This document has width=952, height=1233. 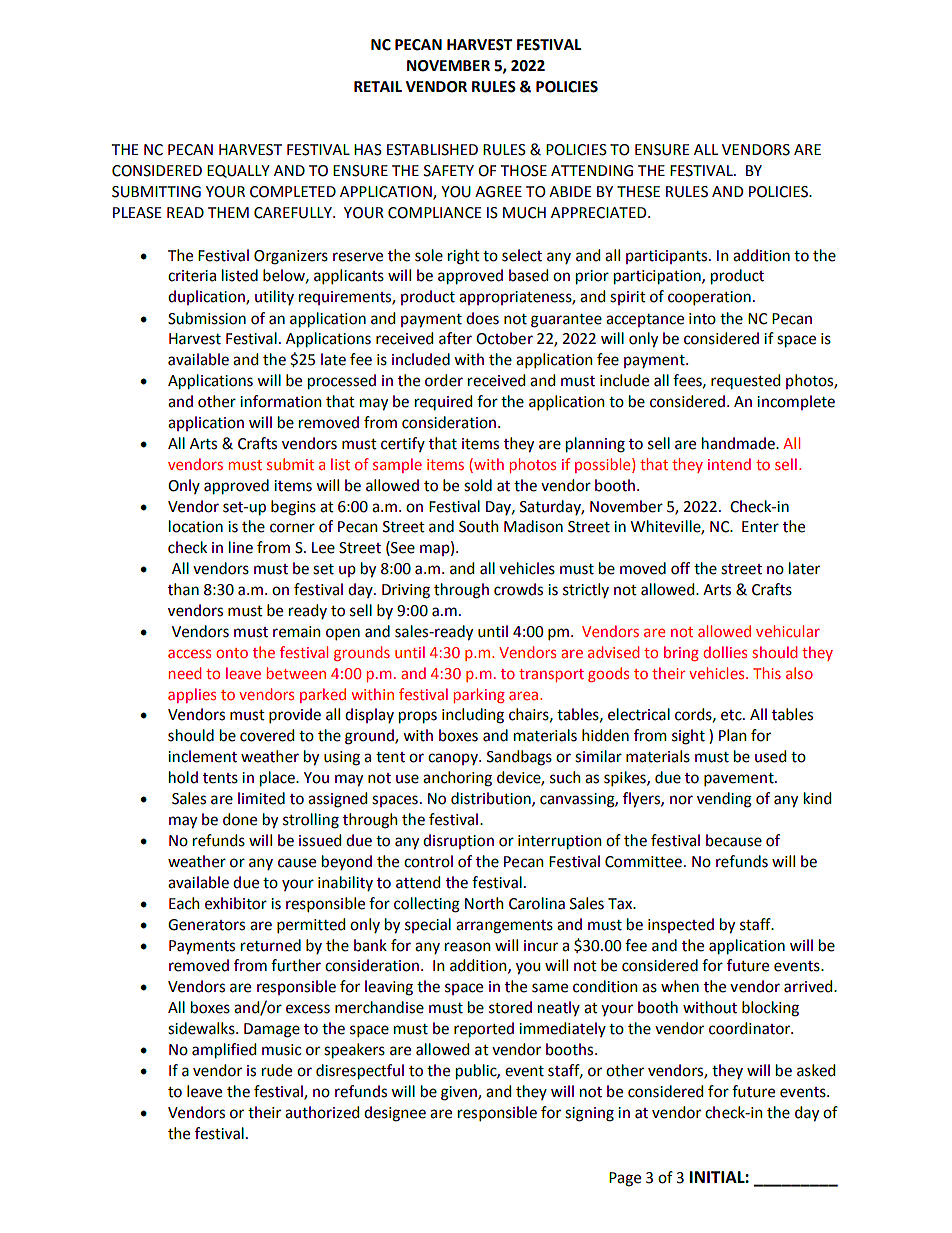 What do you see at coordinates (745, 381) in the document?
I see `requested` at bounding box center [745, 381].
